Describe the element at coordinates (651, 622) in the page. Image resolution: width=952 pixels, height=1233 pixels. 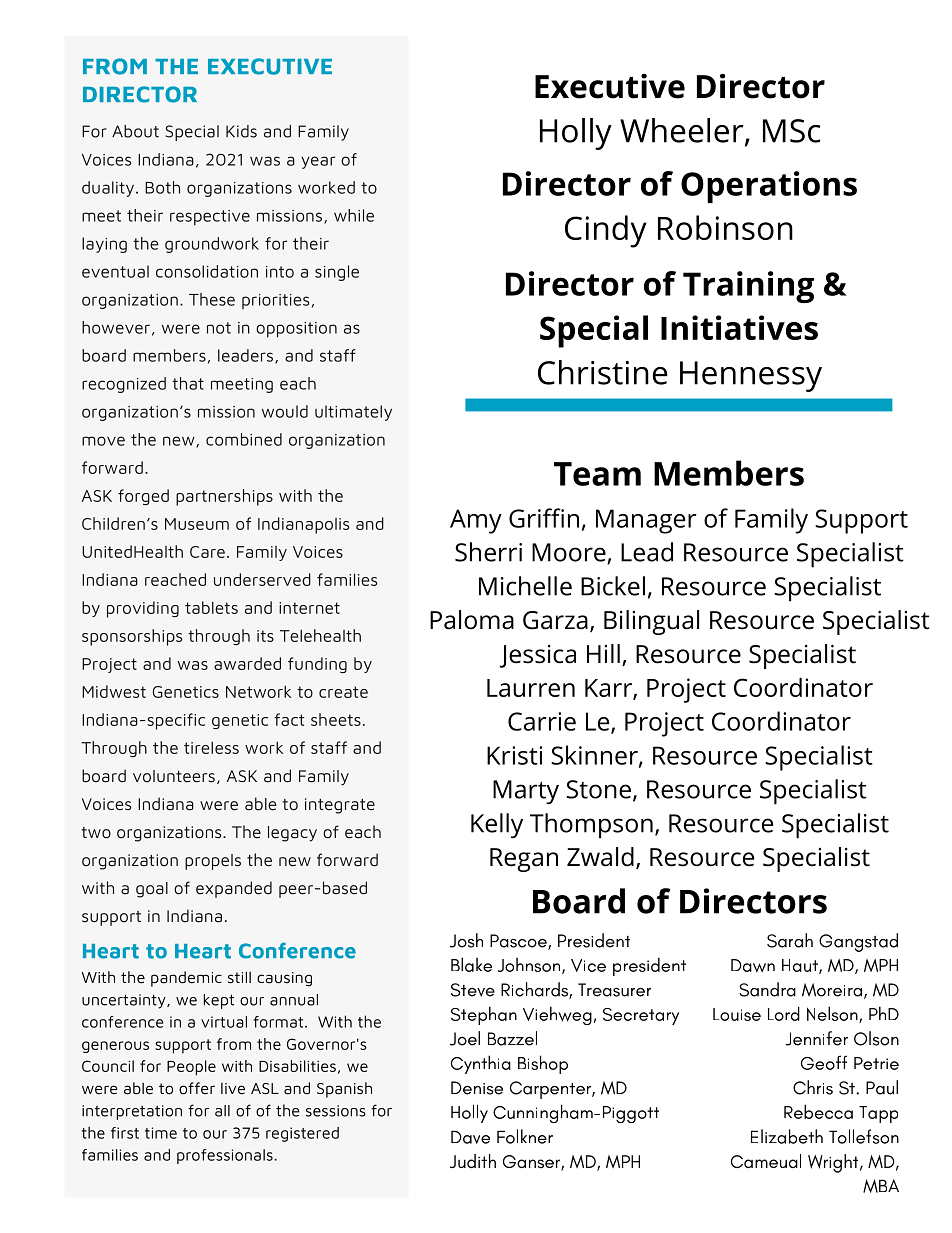
I see `Bilingual` at that location.
